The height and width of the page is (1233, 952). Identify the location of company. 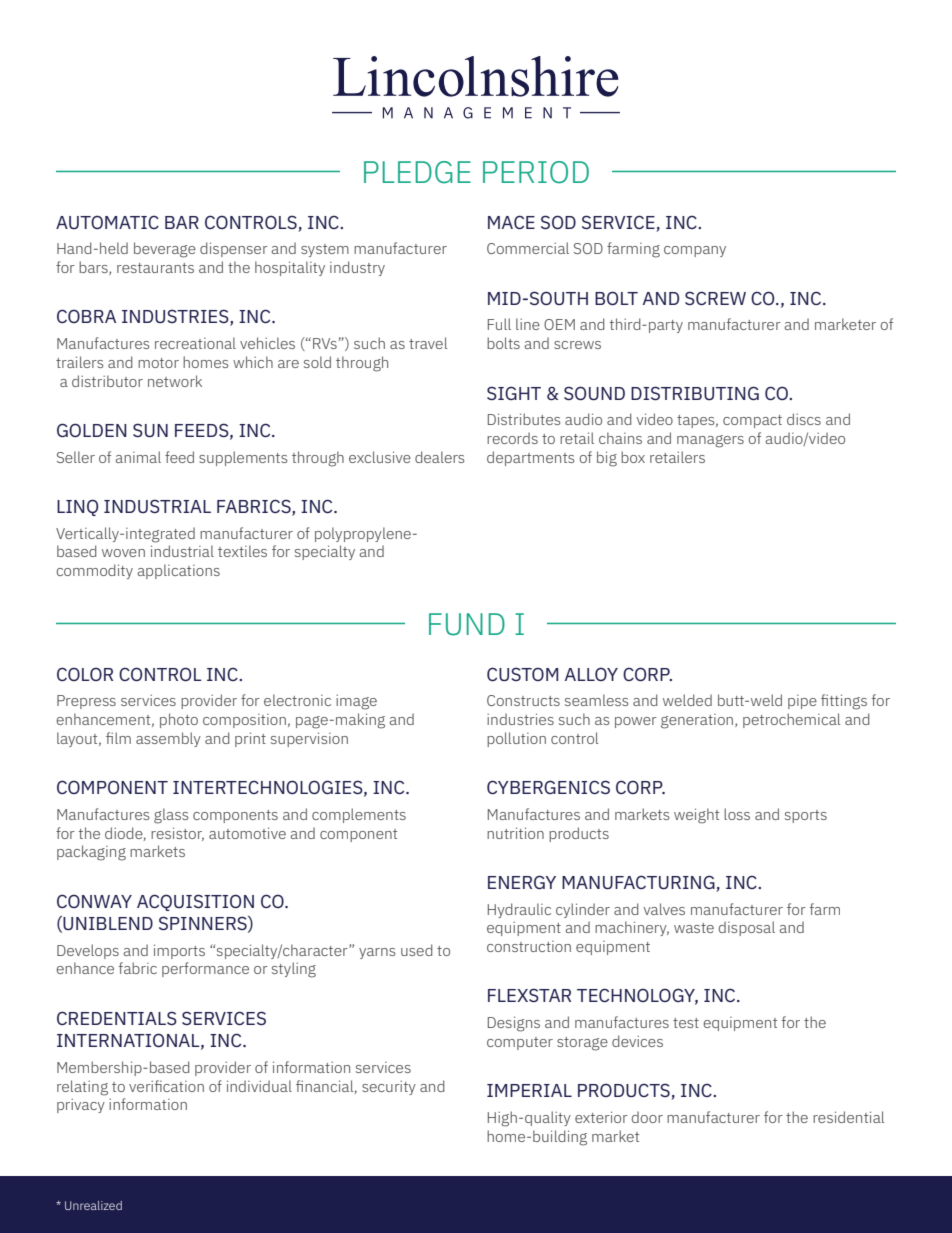
(695, 251).
